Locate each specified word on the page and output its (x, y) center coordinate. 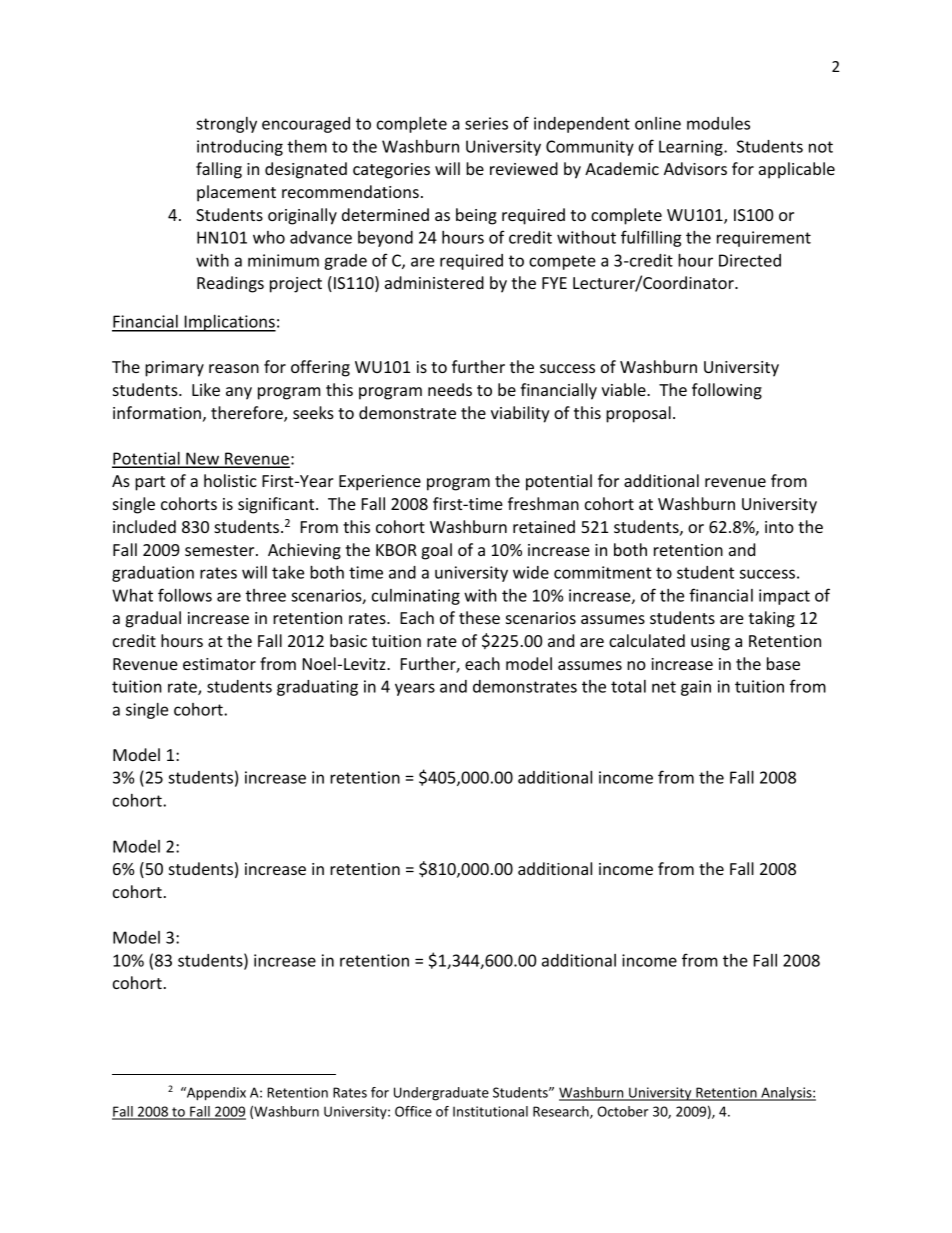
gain (696, 688)
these (479, 617)
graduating (317, 688)
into (779, 527)
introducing (240, 148)
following (727, 391)
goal (436, 551)
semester (221, 550)
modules (718, 123)
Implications (229, 323)
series (486, 123)
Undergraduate (441, 1094)
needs (450, 389)
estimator (219, 664)
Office (413, 1111)
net (664, 687)
